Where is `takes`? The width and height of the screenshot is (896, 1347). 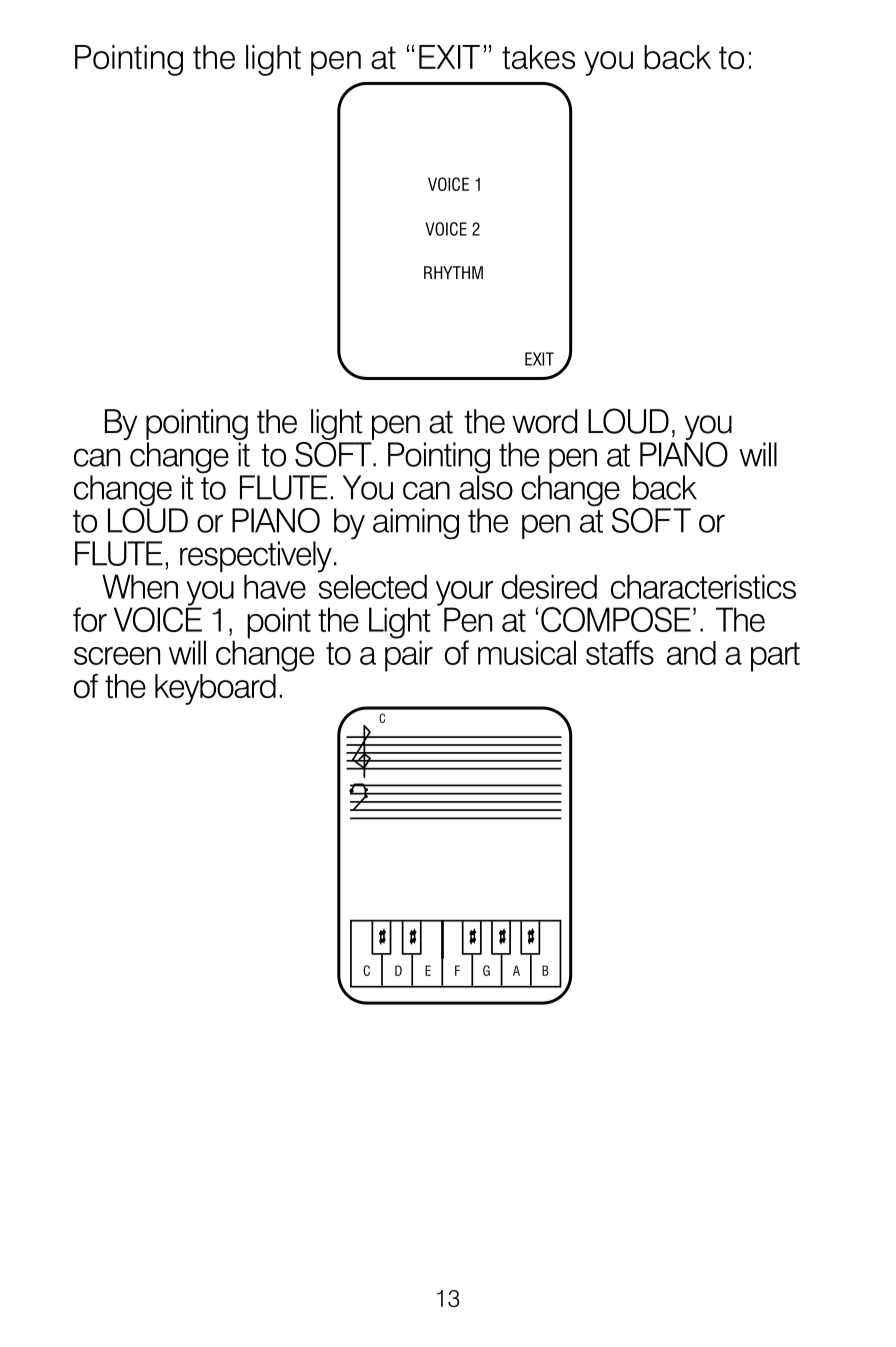
takes is located at coordinates (538, 57).
